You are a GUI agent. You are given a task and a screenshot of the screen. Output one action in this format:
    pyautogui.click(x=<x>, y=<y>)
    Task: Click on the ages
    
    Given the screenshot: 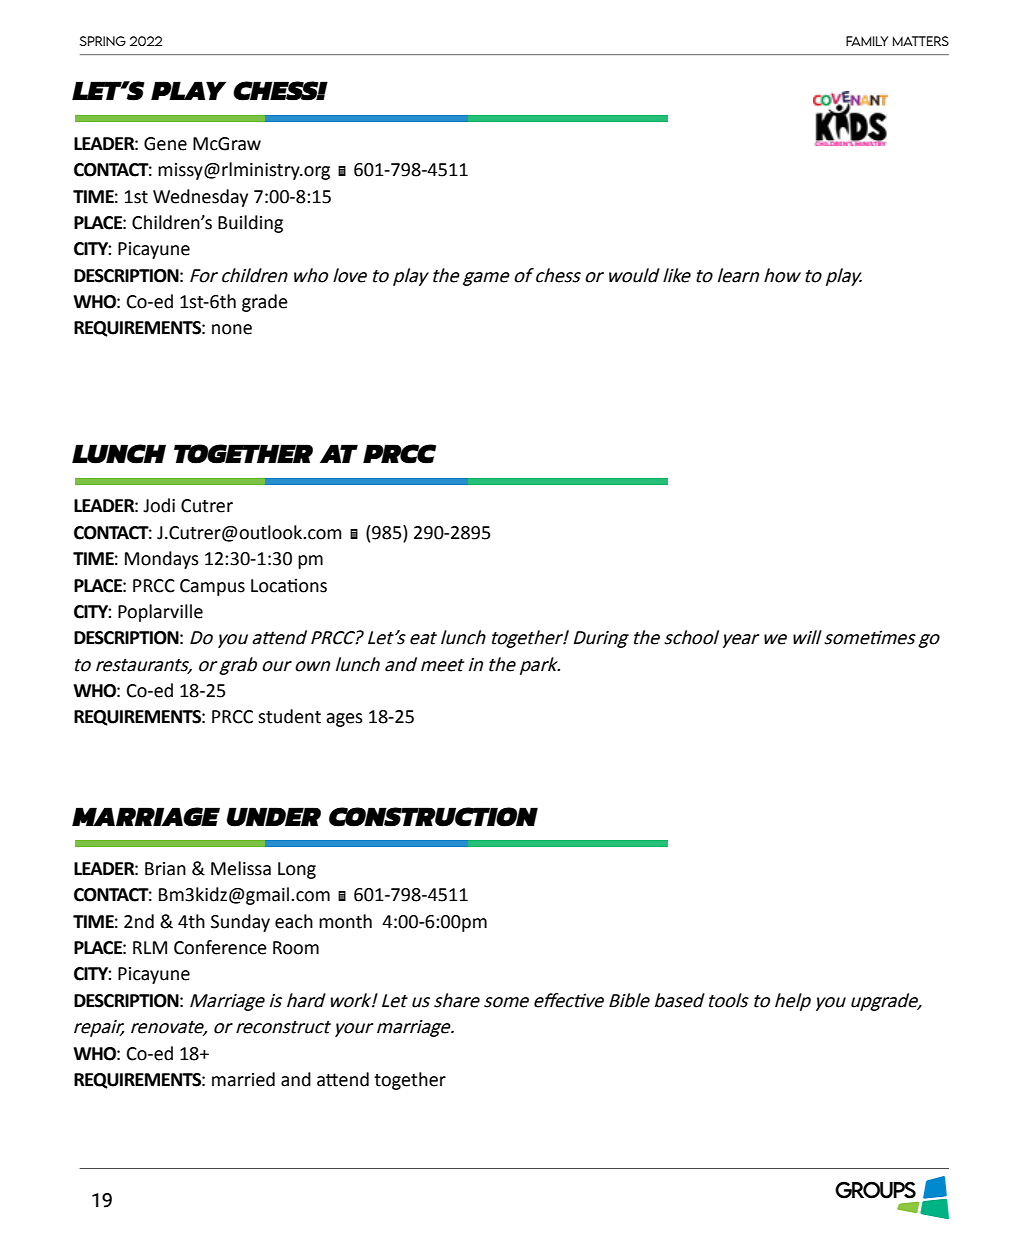 What is the action you would take?
    pyautogui.click(x=344, y=720)
